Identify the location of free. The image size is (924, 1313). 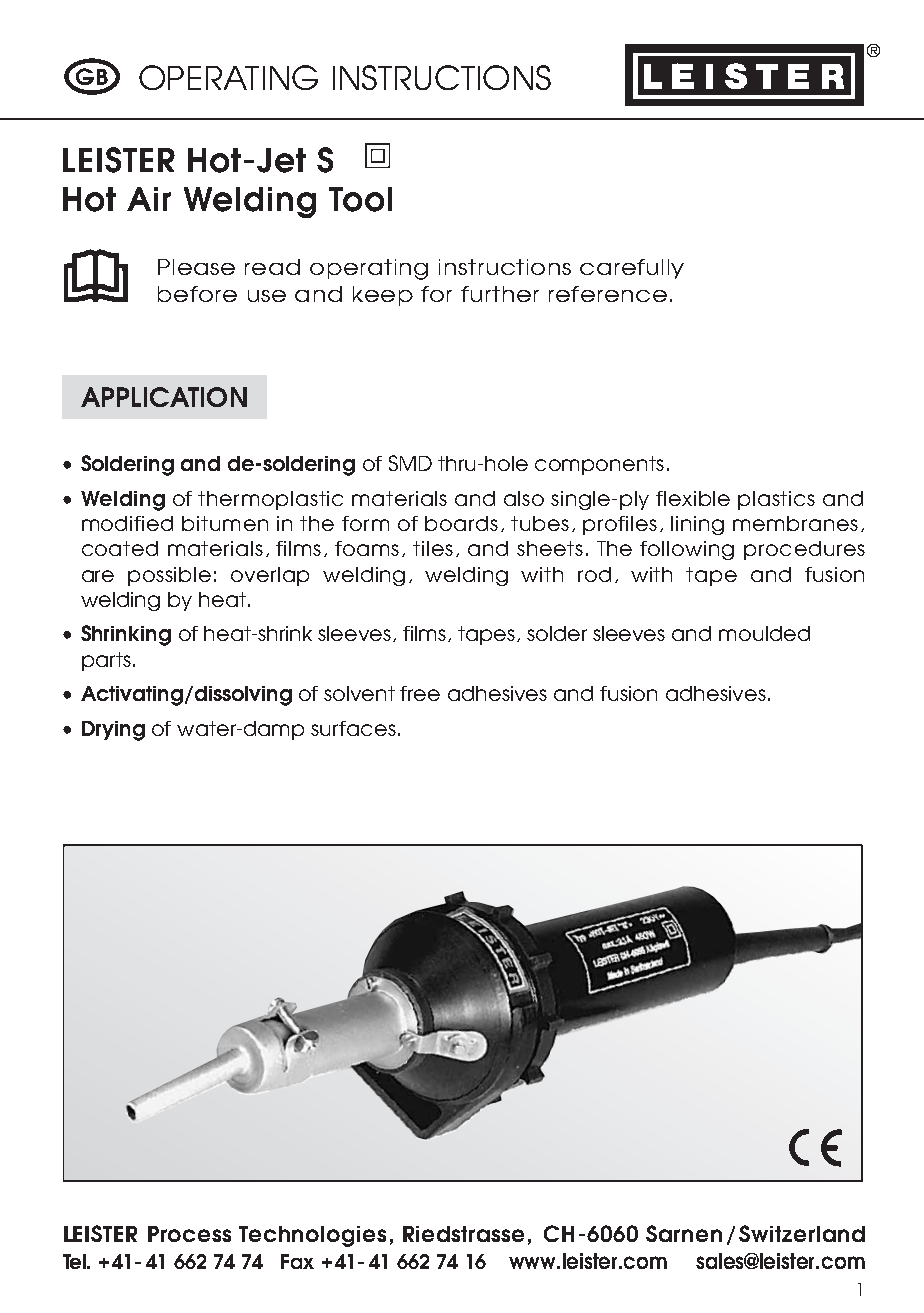
(420, 693).
